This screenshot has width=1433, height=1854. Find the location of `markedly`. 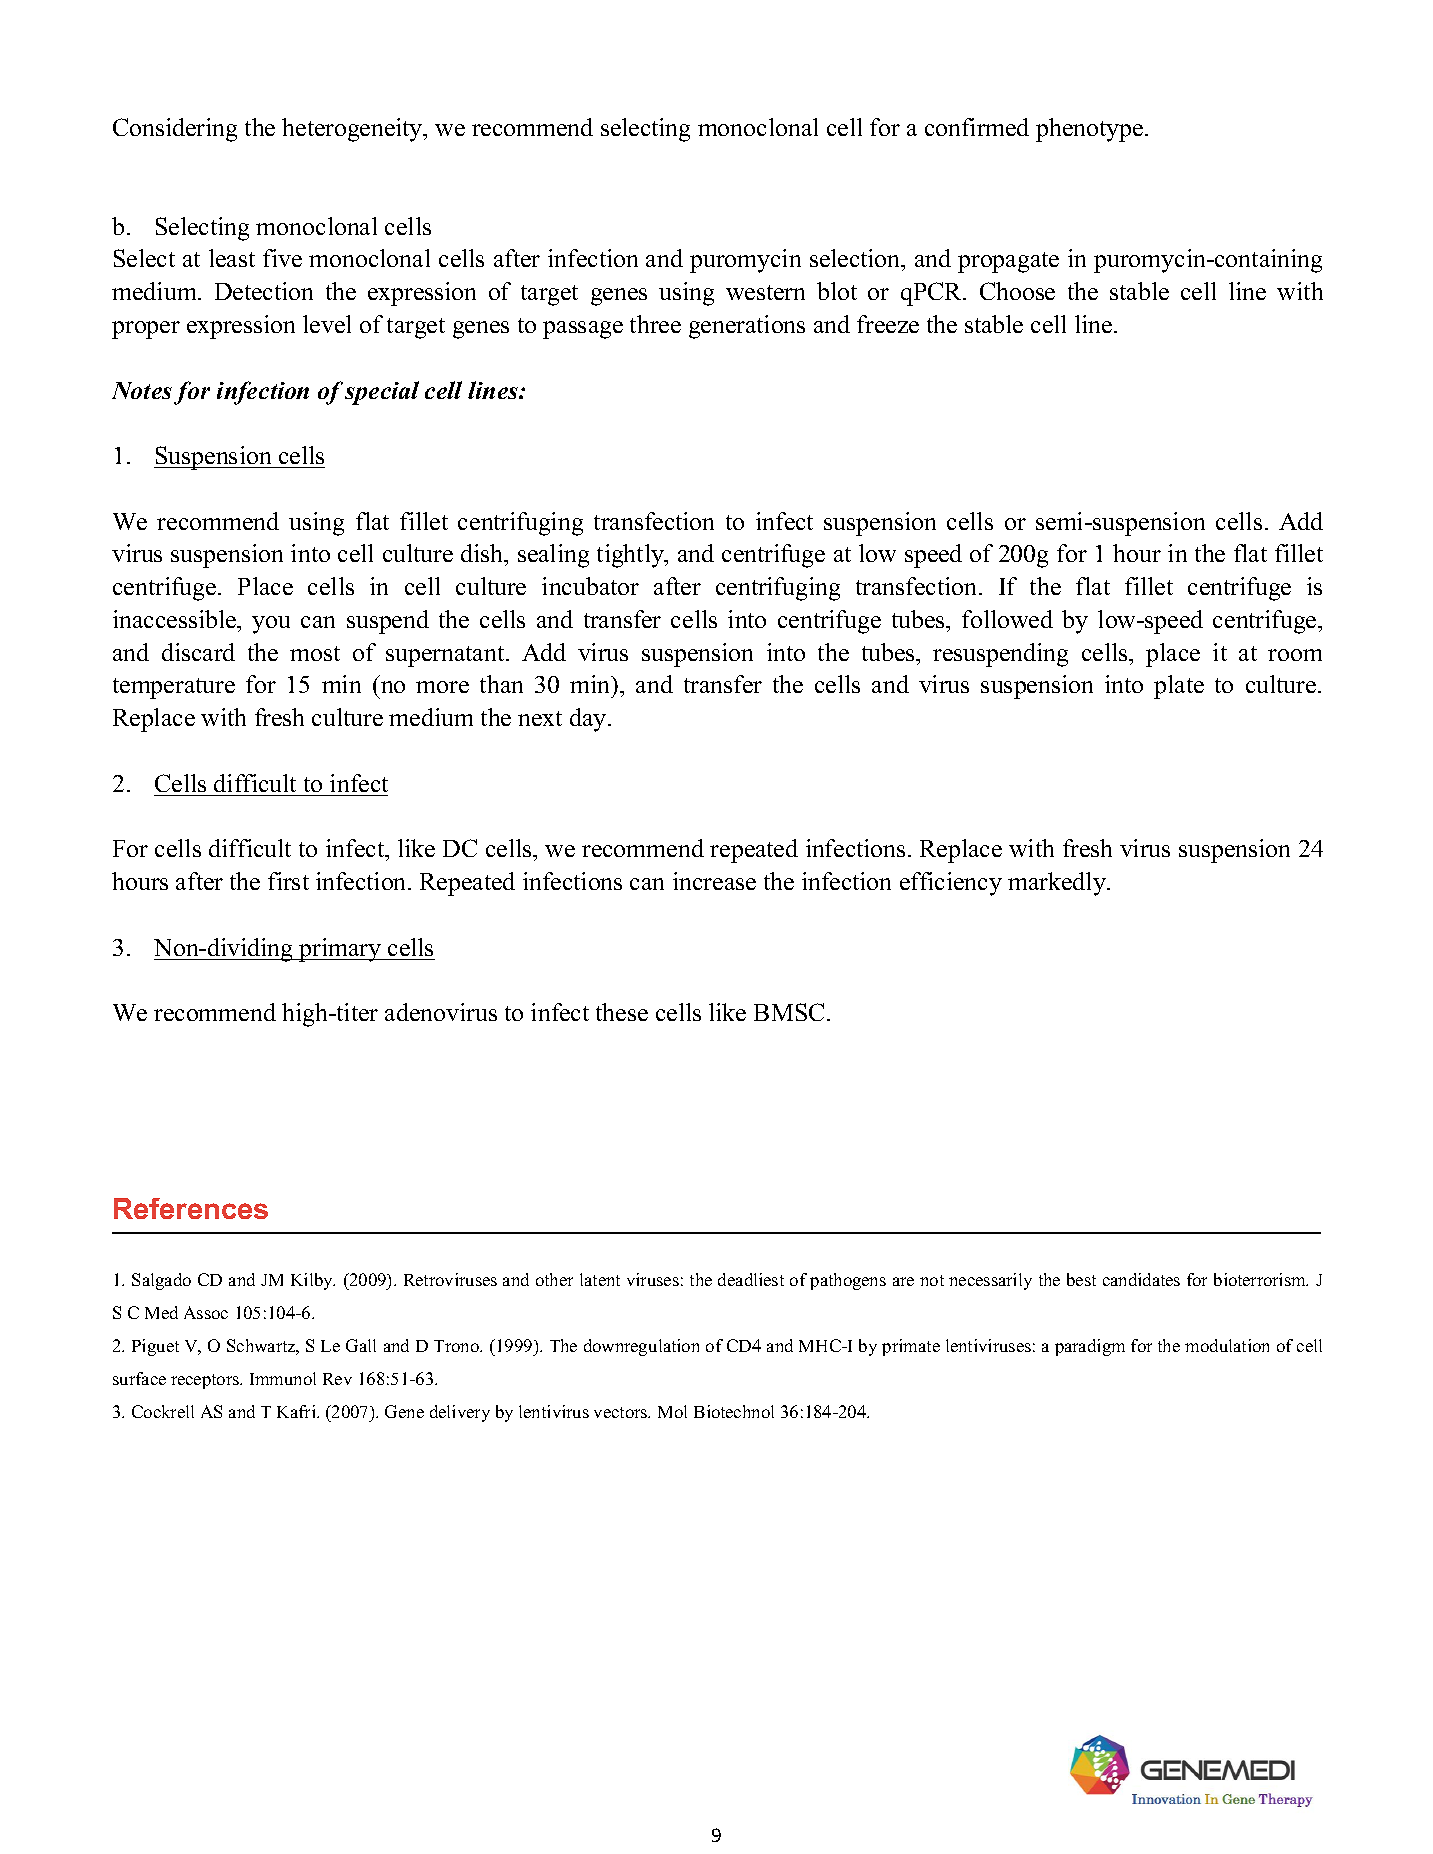

markedly is located at coordinates (1058, 884).
